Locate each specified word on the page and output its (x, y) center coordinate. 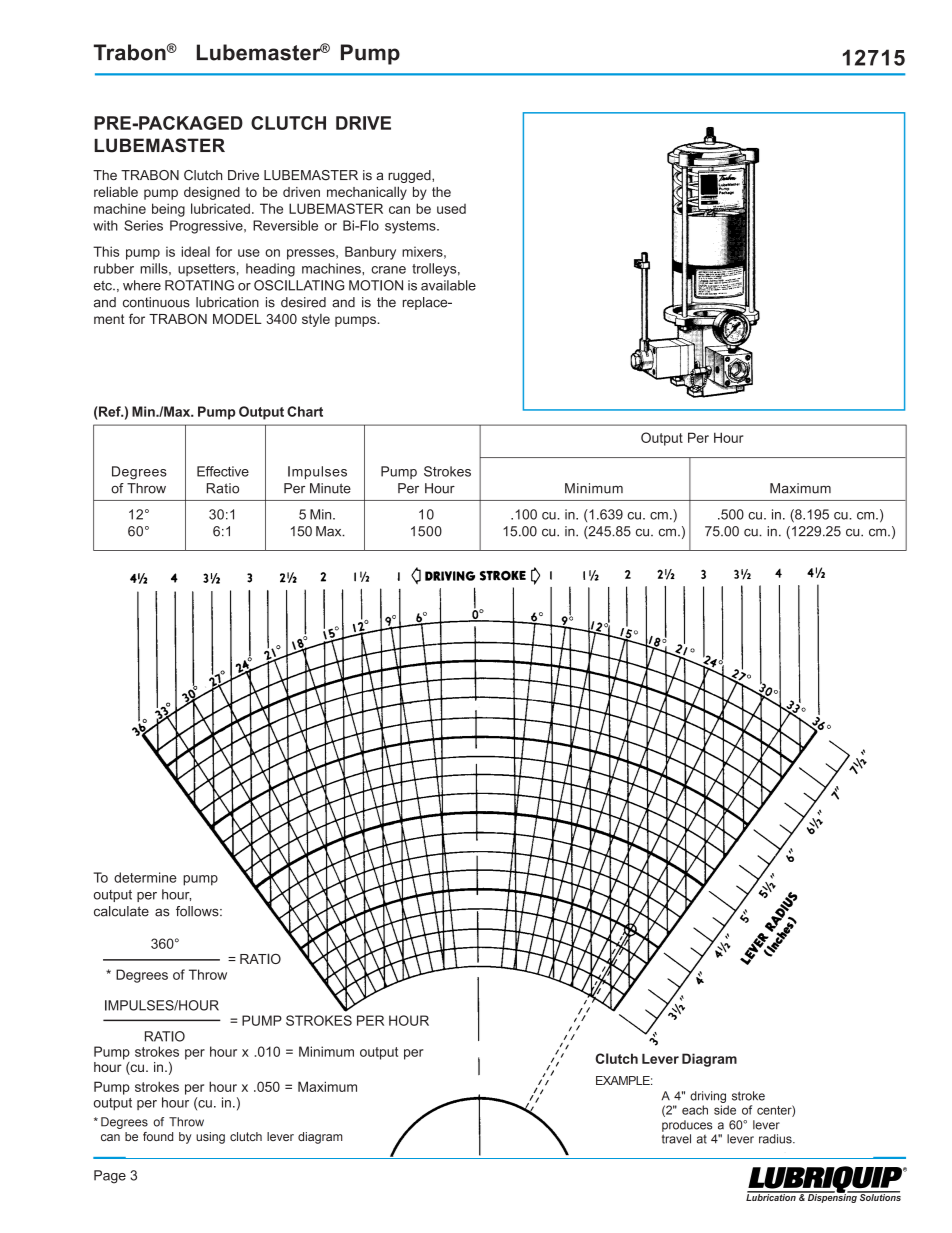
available (448, 285)
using (210, 1138)
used (451, 209)
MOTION (376, 285)
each (695, 1110)
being (168, 210)
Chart (305, 411)
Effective (223, 471)
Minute (330, 488)
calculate (121, 911)
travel (676, 1139)
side (725, 1110)
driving (708, 1097)
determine (145, 877)
